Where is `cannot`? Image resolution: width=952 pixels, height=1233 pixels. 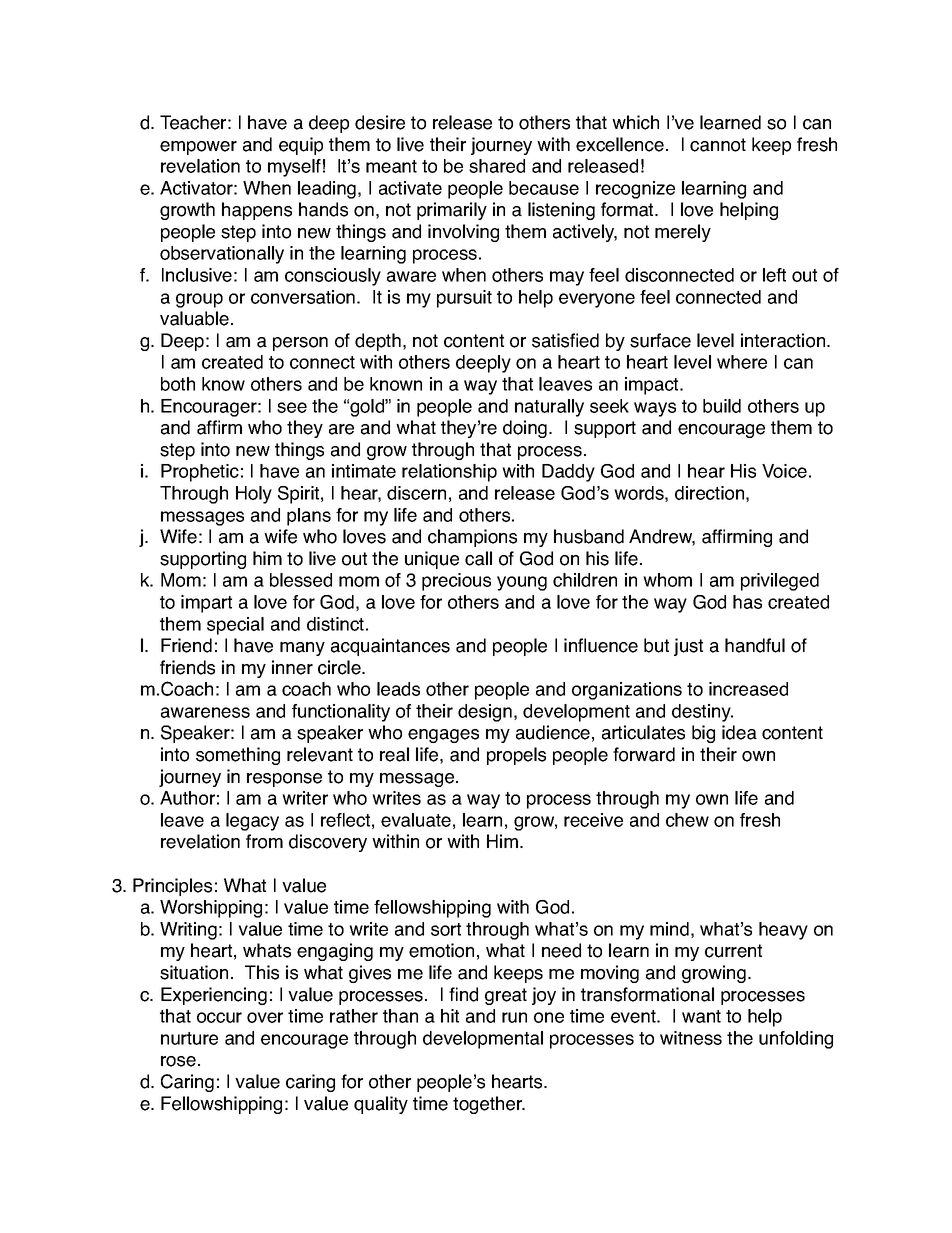
cannot is located at coordinates (718, 145).
